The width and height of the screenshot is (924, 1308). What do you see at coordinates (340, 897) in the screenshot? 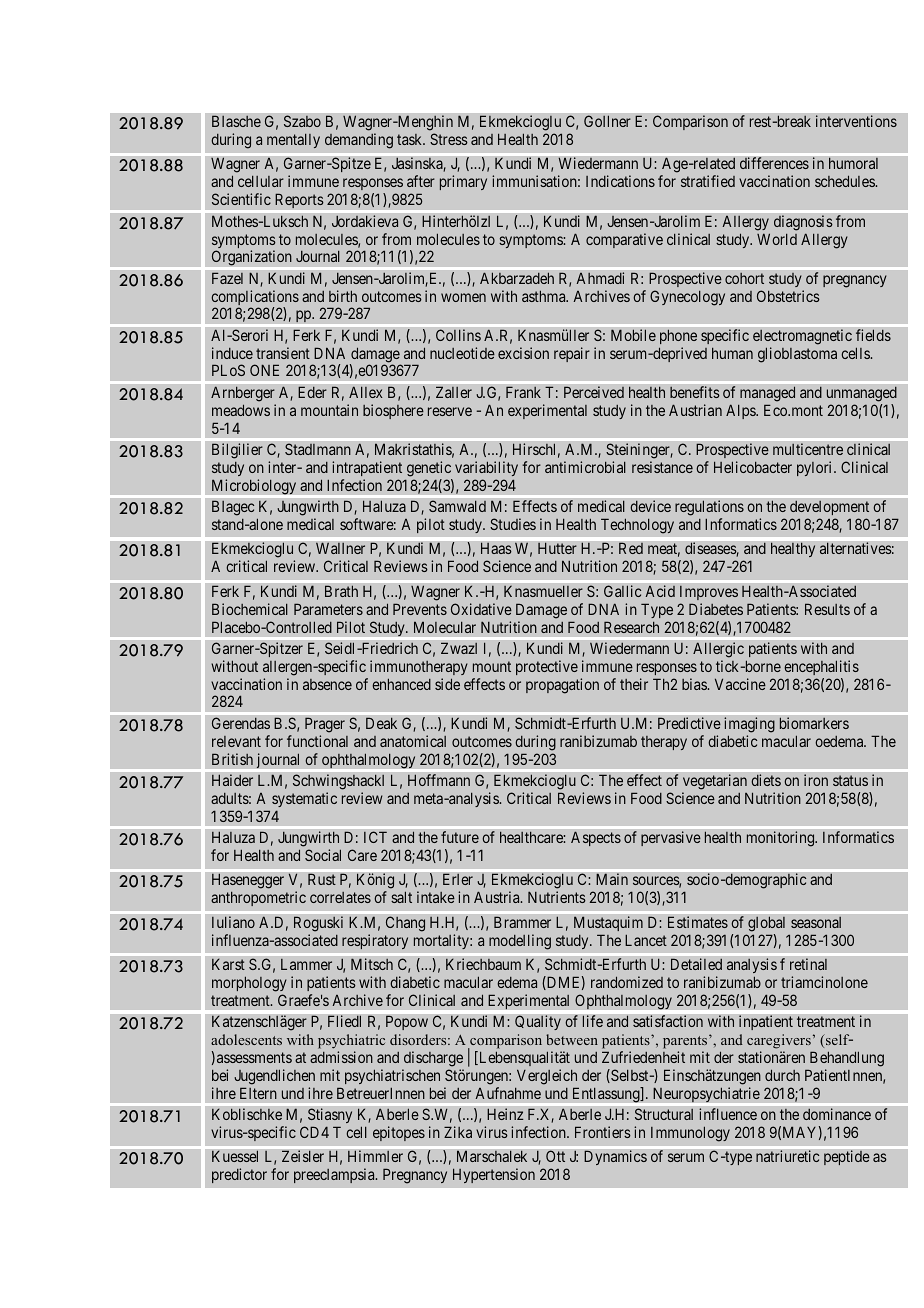
I see `correlates` at bounding box center [340, 897].
